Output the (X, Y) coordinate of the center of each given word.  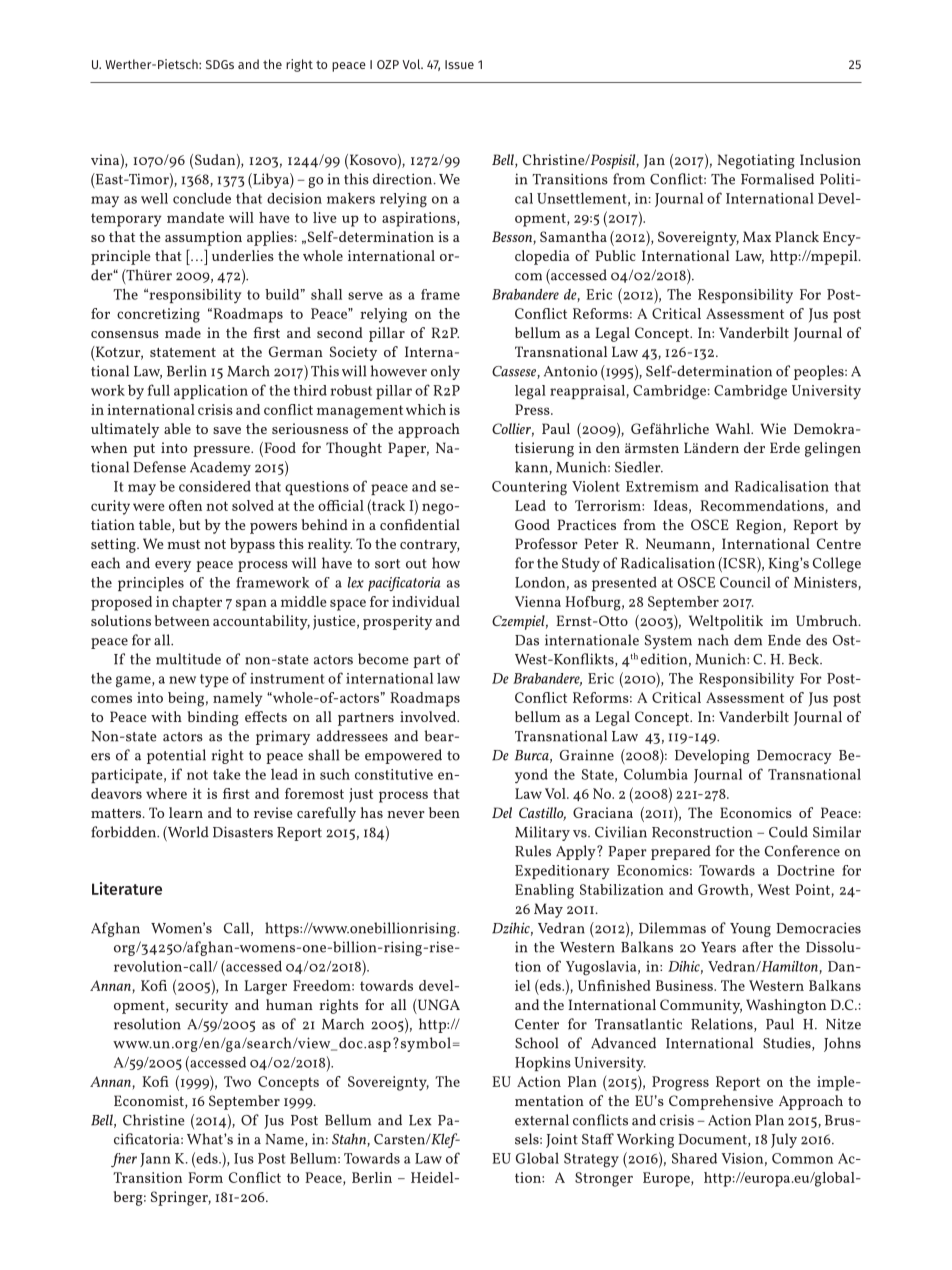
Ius (244, 1158)
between (182, 620)
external (542, 1120)
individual (426, 601)
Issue (459, 64)
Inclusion (830, 159)
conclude (202, 198)
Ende (784, 640)
